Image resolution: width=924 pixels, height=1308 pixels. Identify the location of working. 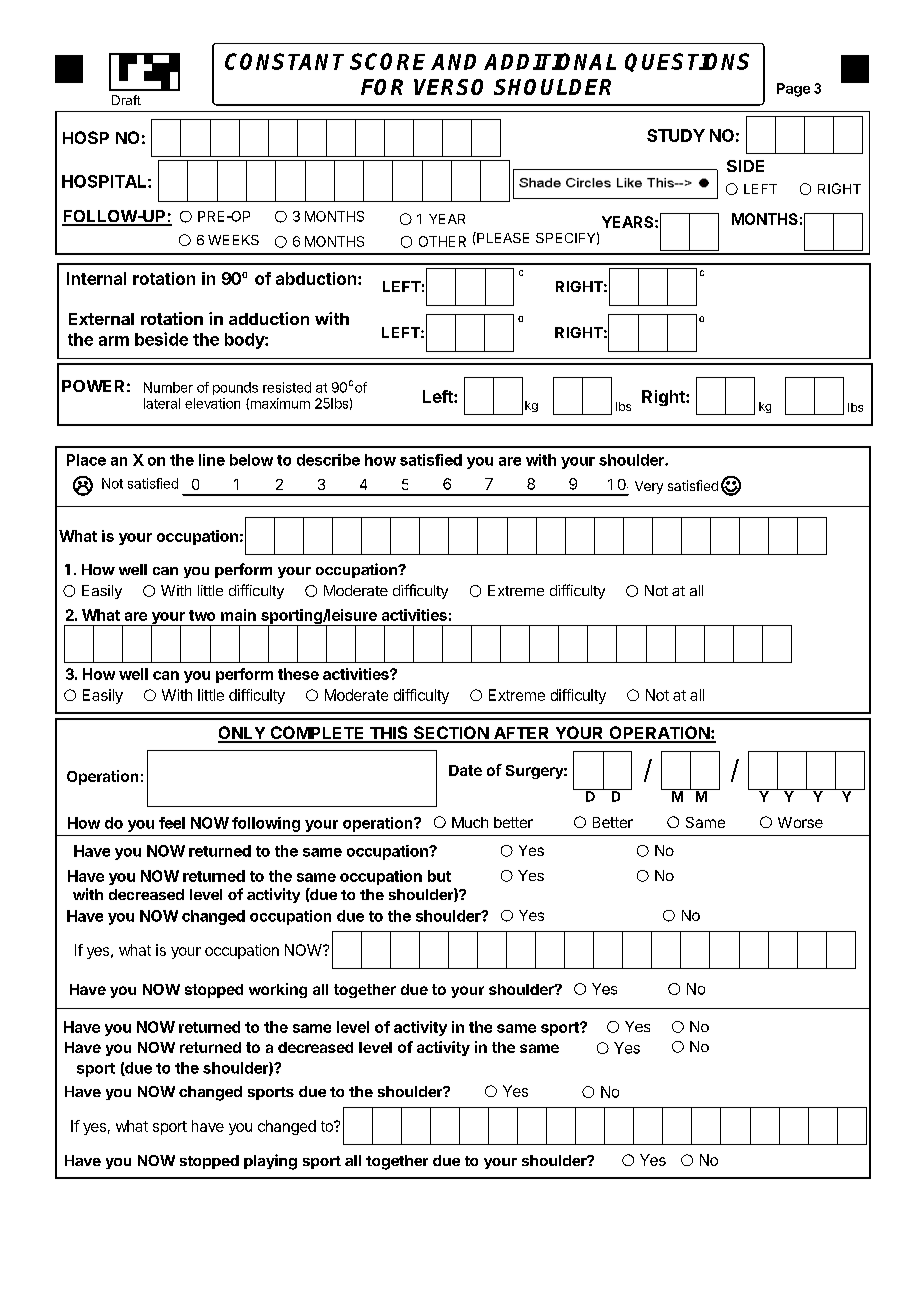
(278, 990).
